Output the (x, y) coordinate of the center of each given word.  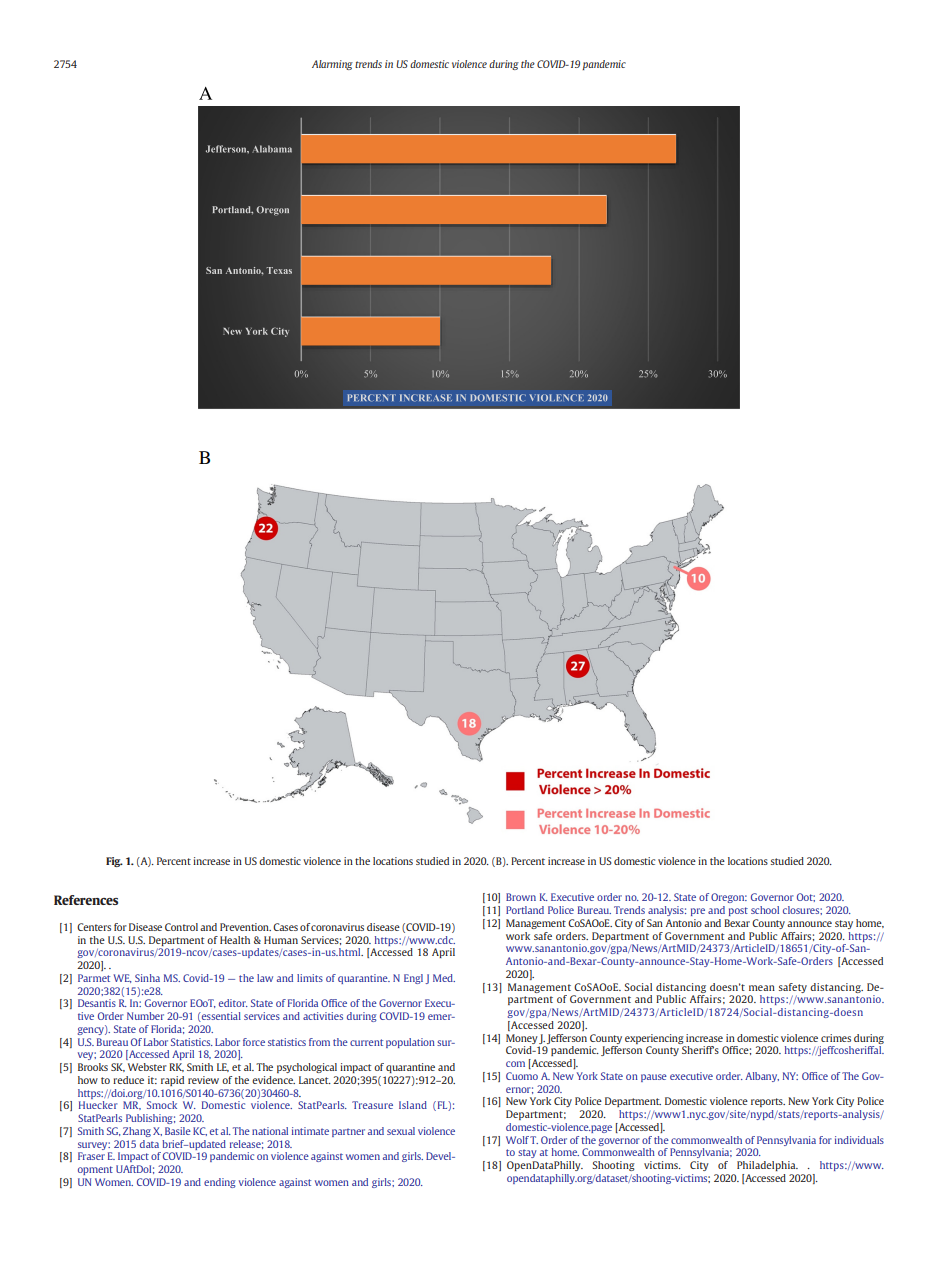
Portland (525, 910)
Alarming (332, 65)
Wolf (517, 1140)
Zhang (137, 1132)
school (765, 910)
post (738, 911)
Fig (114, 862)
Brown (521, 897)
